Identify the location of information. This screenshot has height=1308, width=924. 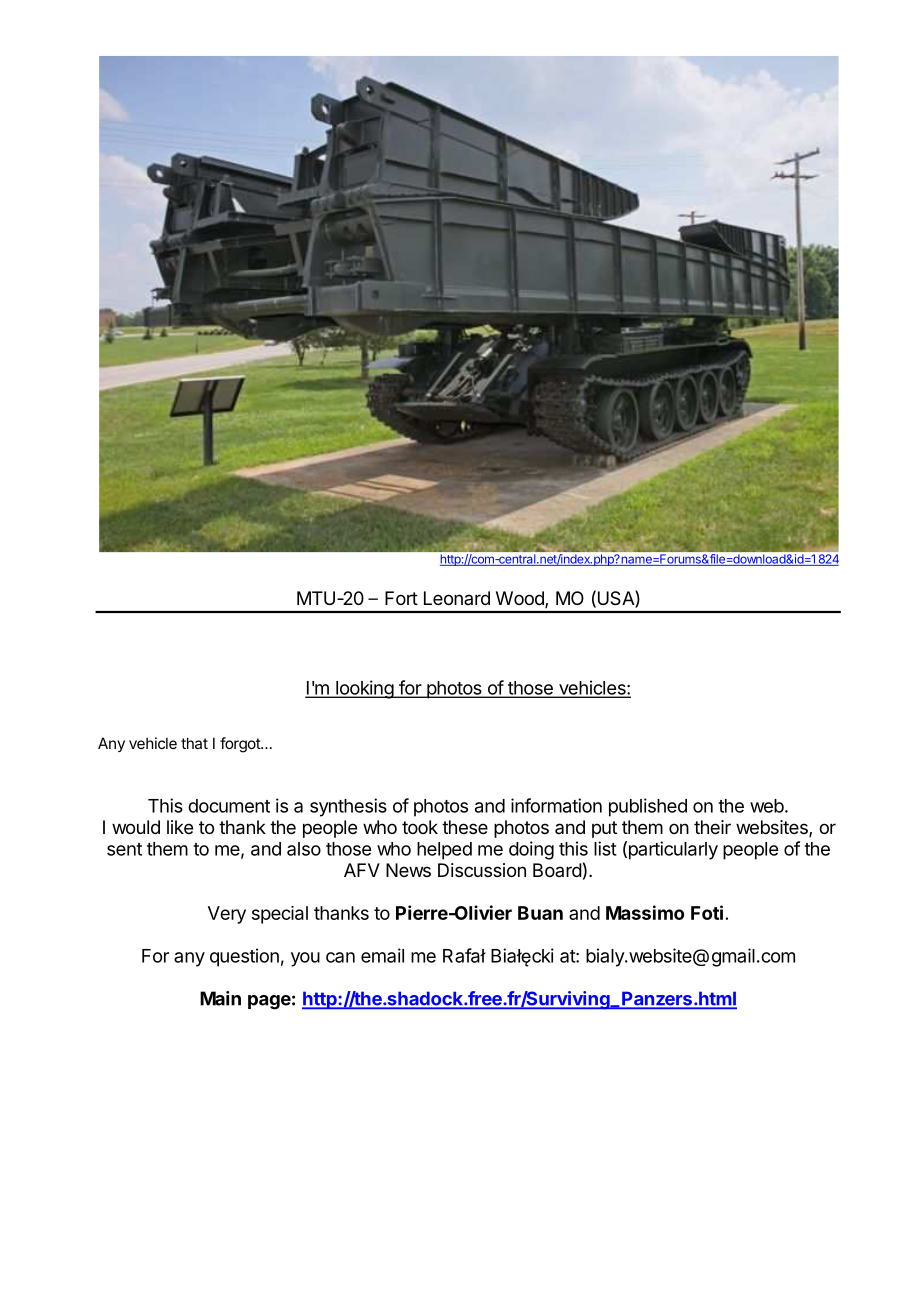
(556, 805).
